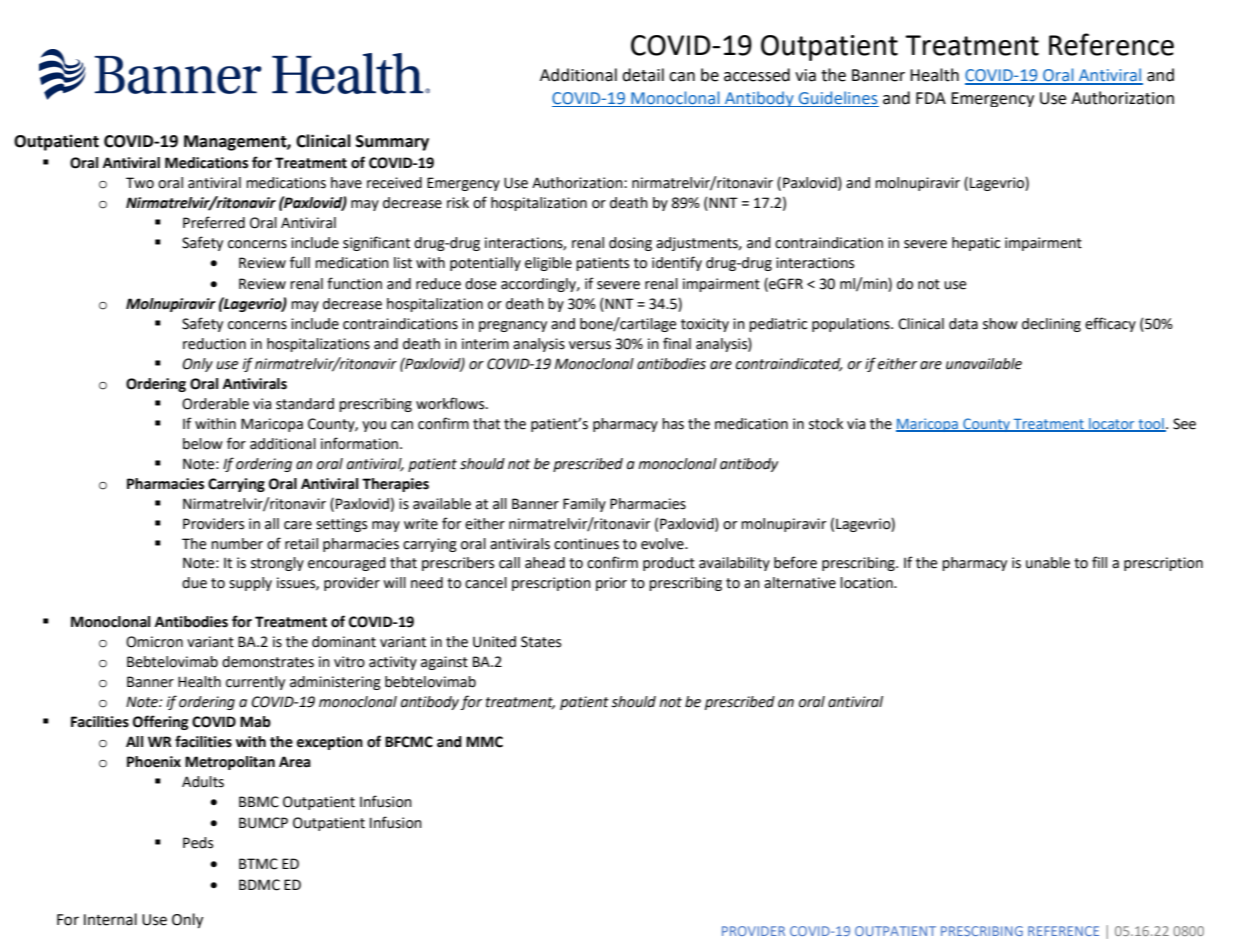  I want to click on Summary, so click(392, 143).
